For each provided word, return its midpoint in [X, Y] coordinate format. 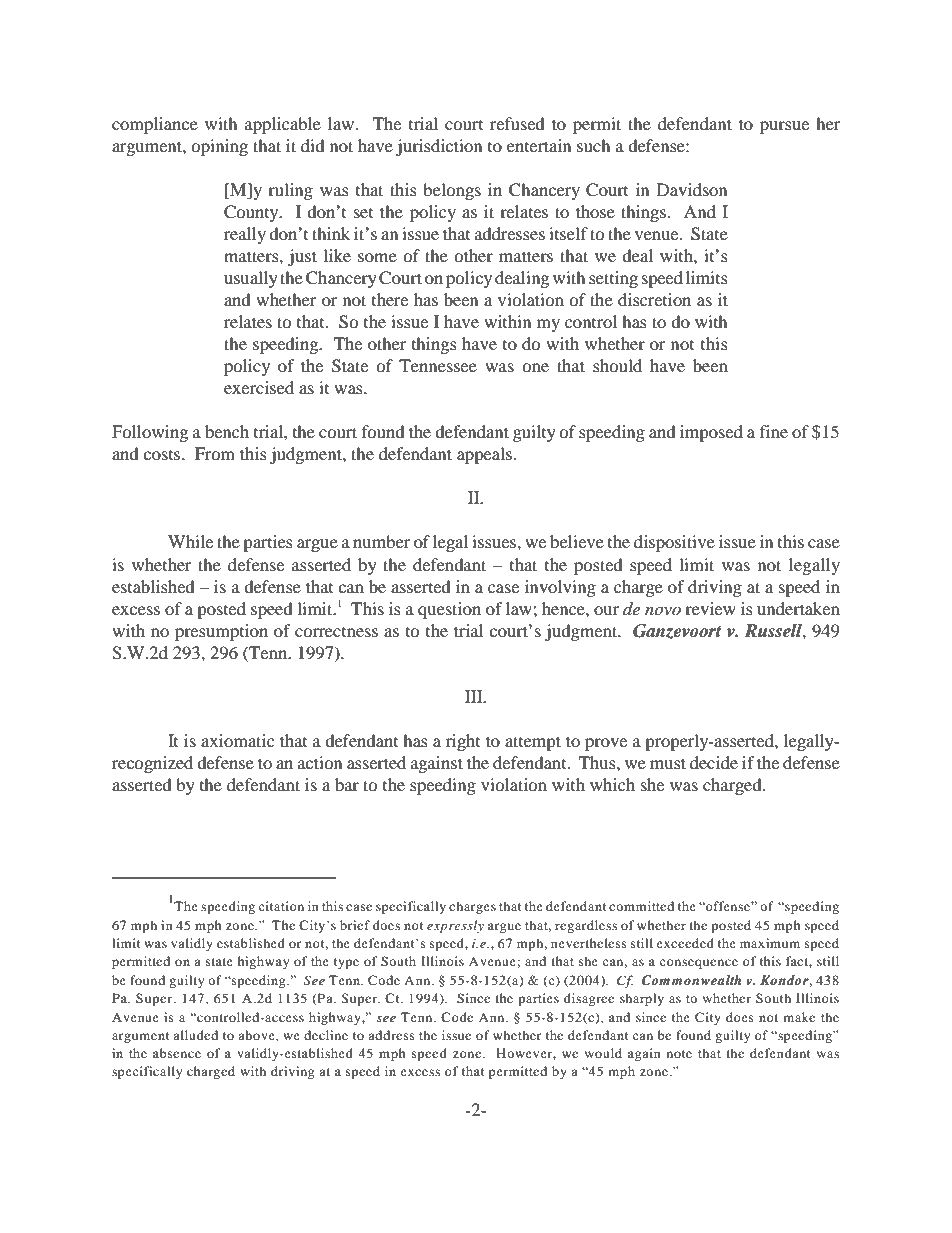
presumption [221, 632]
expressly [455, 926]
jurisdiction [439, 147]
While [190, 541]
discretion [654, 299]
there [390, 299]
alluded [195, 1035]
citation [281, 906]
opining [219, 147]
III [475, 696]
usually [251, 279]
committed [641, 906]
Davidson [692, 189]
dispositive [674, 543]
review [710, 608]
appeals [484, 455]
